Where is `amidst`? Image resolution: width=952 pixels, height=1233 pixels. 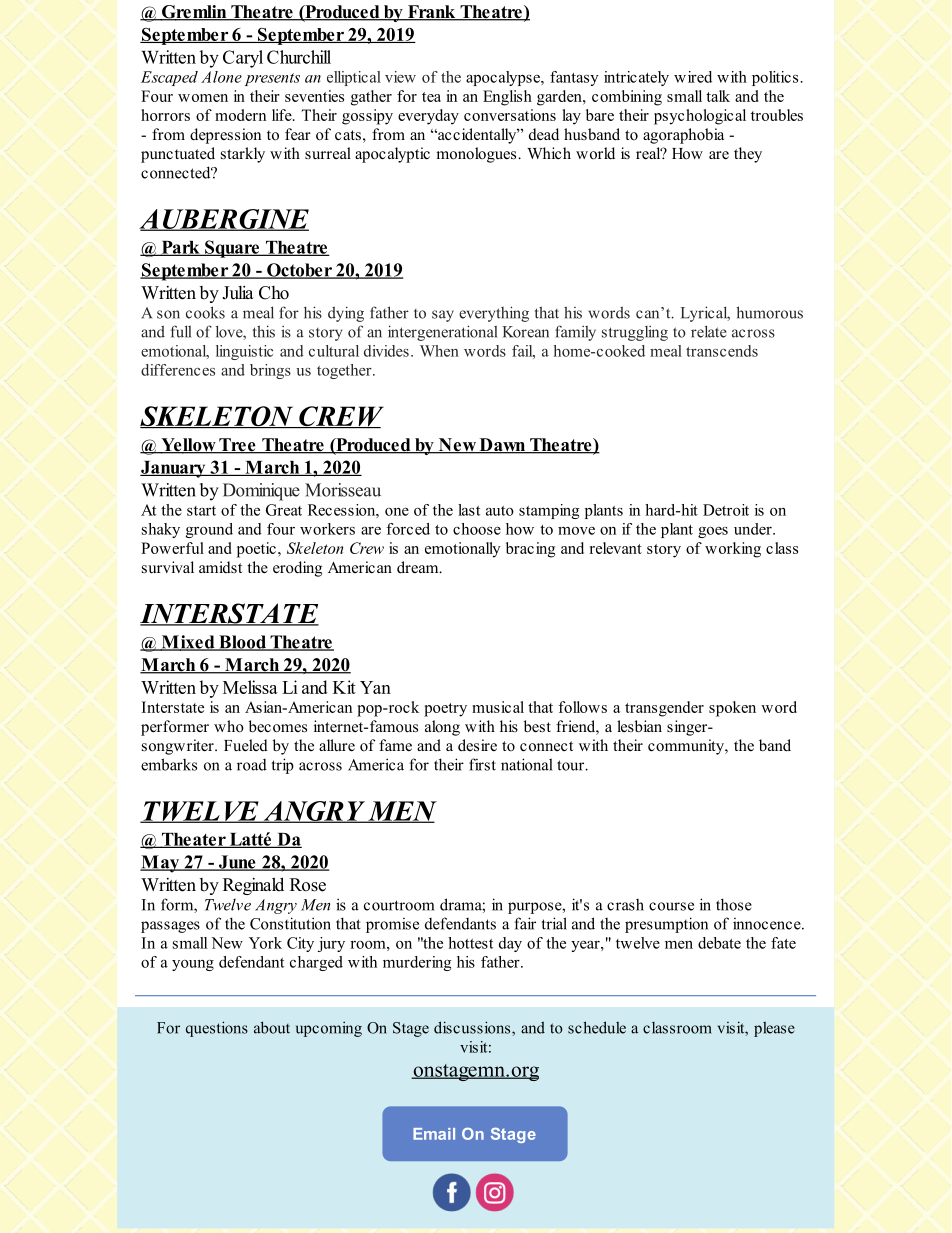
amidst is located at coordinates (220, 567).
